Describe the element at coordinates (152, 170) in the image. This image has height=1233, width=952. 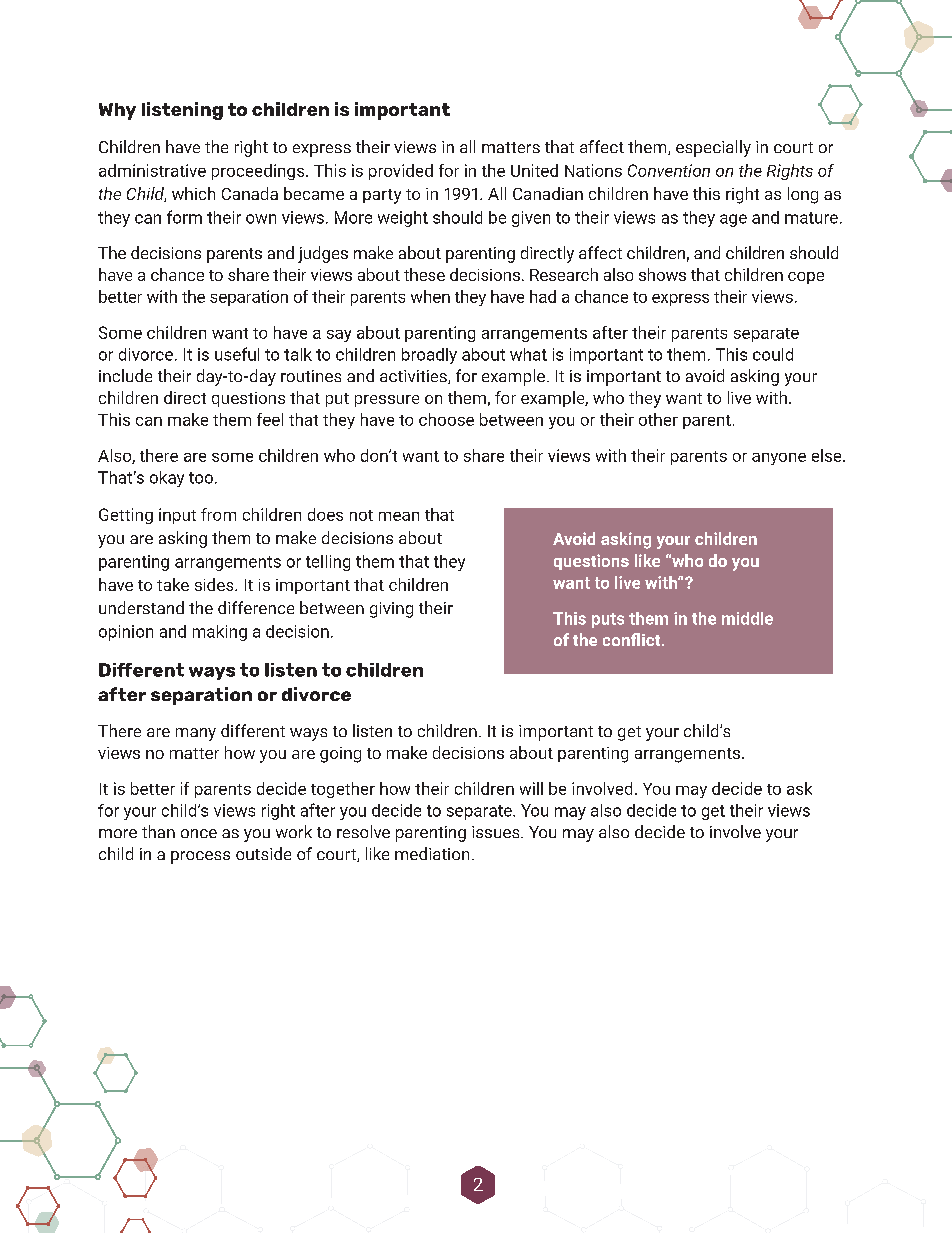
I see `administrative` at that location.
